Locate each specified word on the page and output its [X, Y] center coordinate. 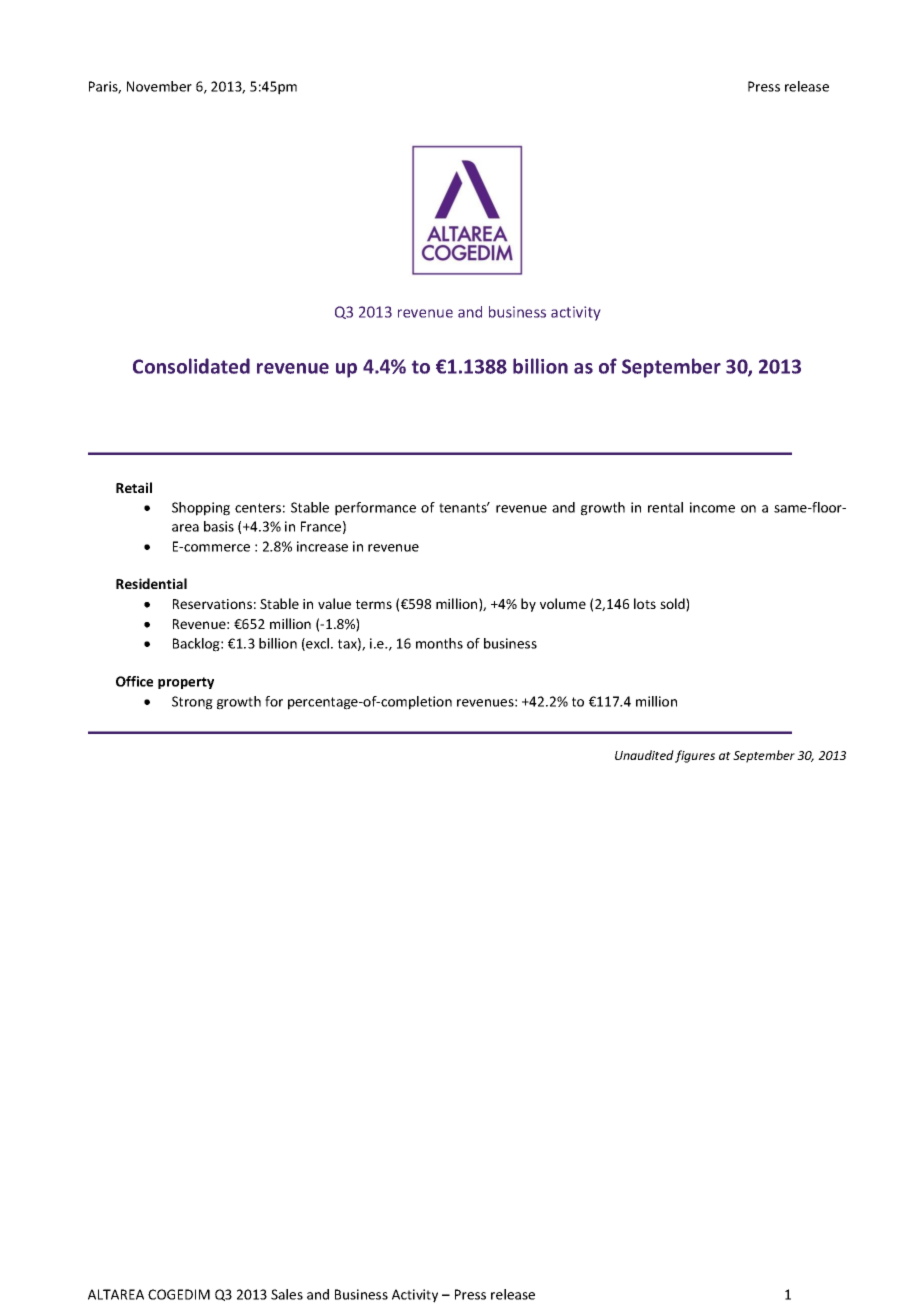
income [712, 507]
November [159, 86]
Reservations [212, 604]
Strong [192, 703]
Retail [134, 487]
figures [695, 756]
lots [645, 603]
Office [134, 681]
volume [563, 603]
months [439, 643]
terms [374, 604]
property [186, 683]
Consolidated [191, 366]
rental [665, 507]
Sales [287, 1294]
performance [375, 509]
